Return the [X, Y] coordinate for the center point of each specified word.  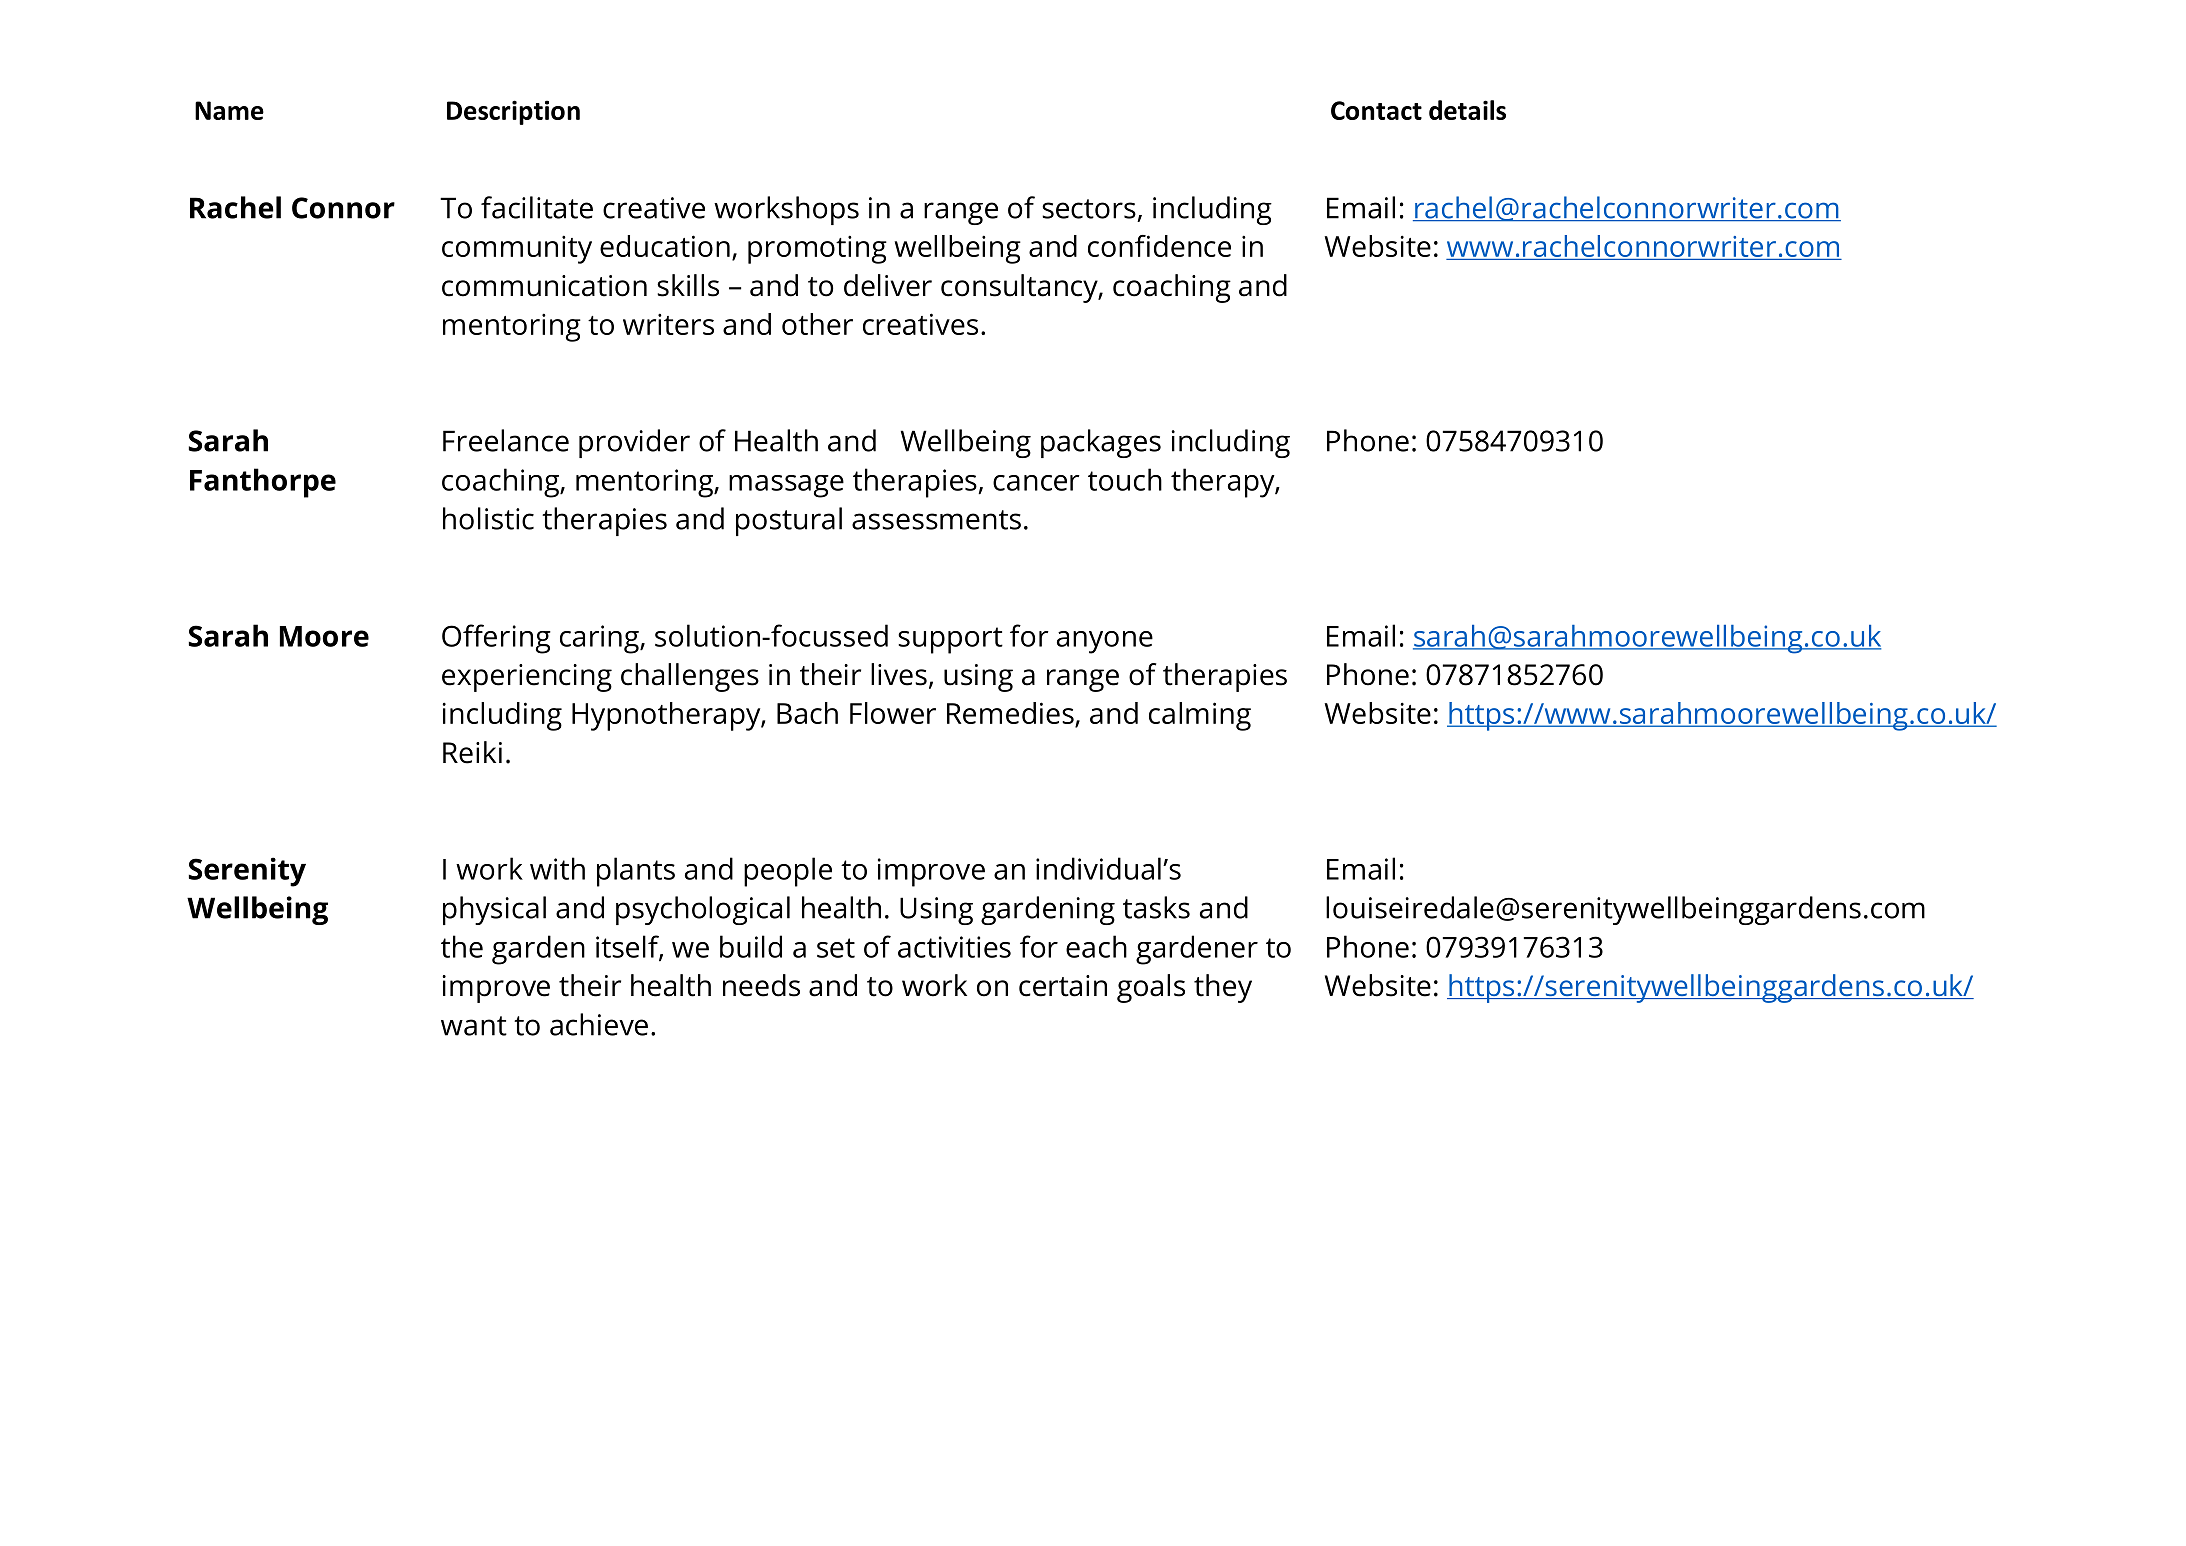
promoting [817, 249]
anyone [1105, 642]
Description [513, 112]
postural [789, 521]
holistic [488, 518]
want [474, 1026]
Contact [1376, 110]
